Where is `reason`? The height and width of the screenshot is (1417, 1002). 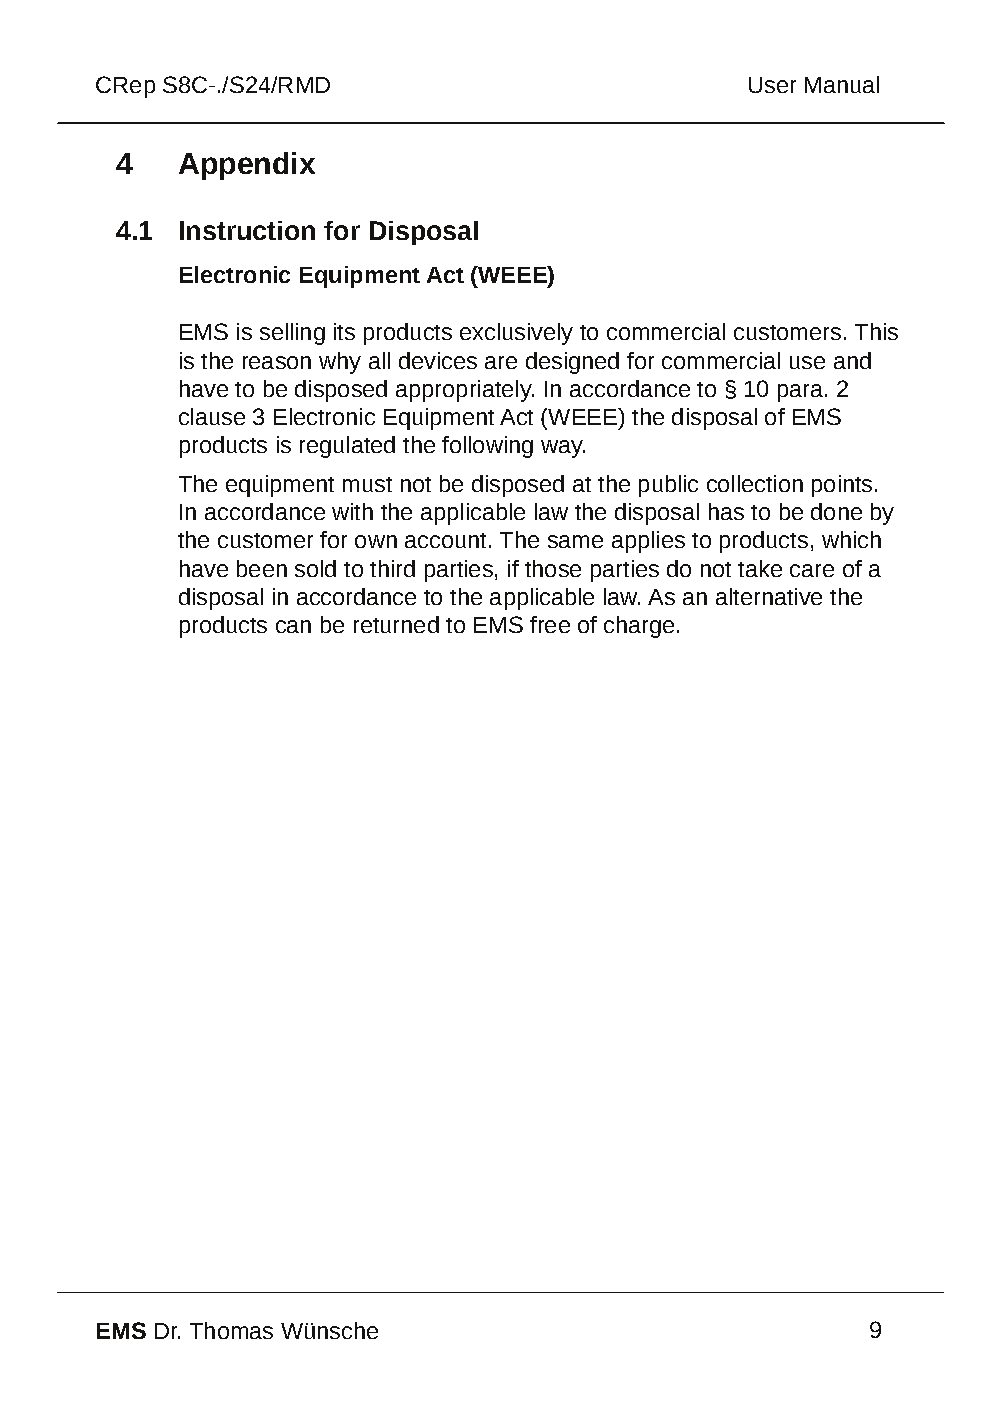
reason is located at coordinates (277, 362).
